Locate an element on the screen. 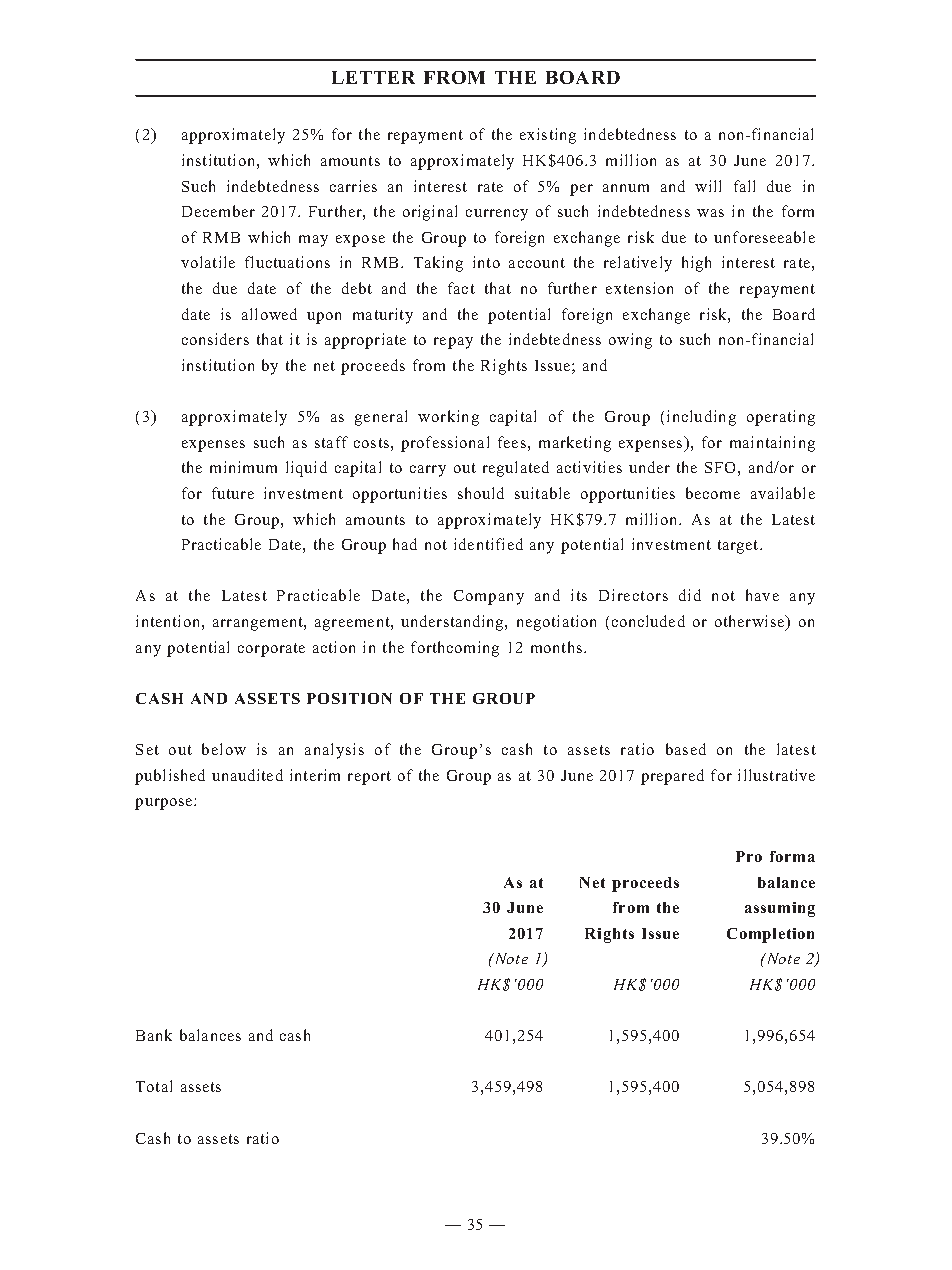 The image size is (952, 1270). Bank is located at coordinates (154, 1035).
